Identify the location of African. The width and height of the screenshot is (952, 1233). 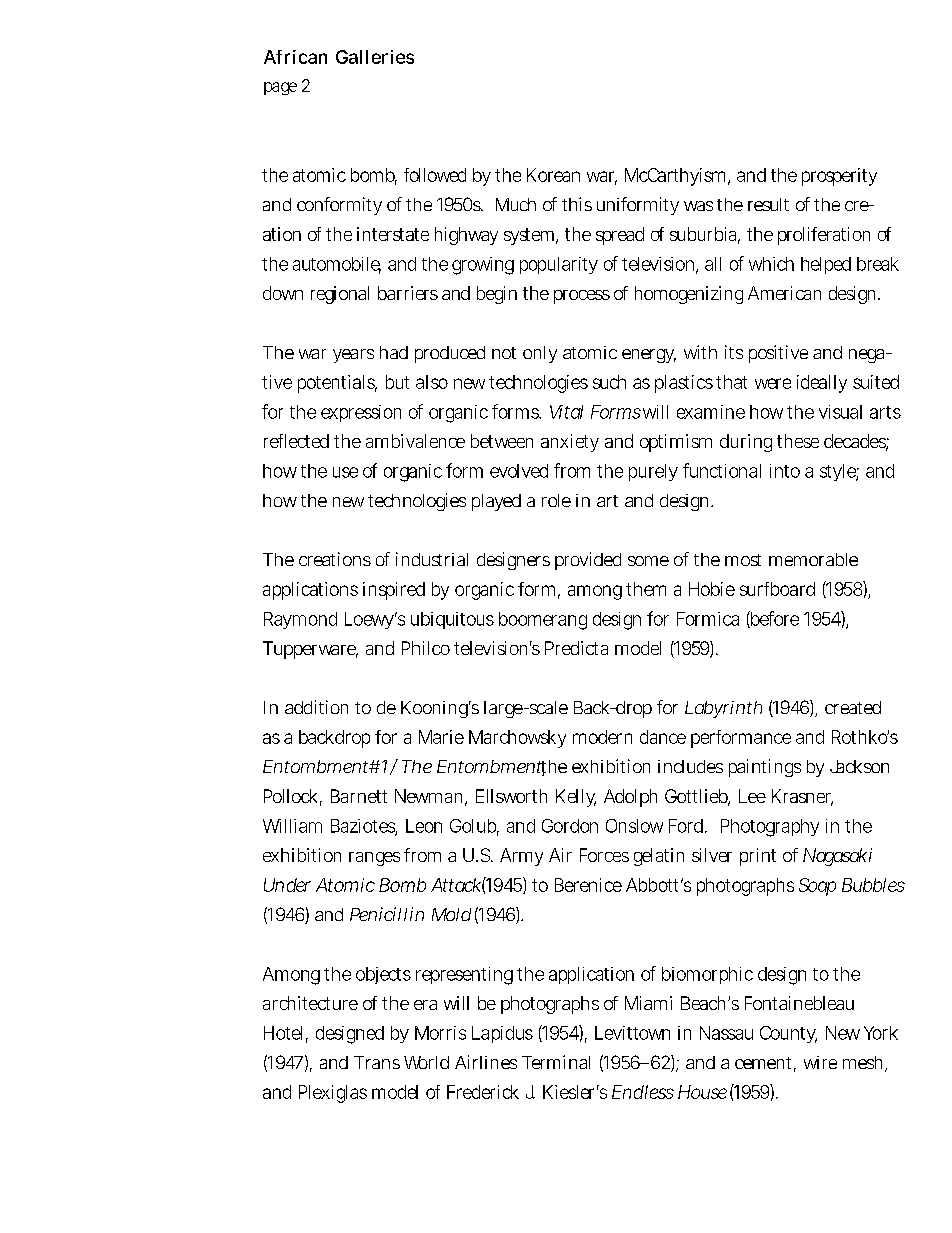
(295, 57).
